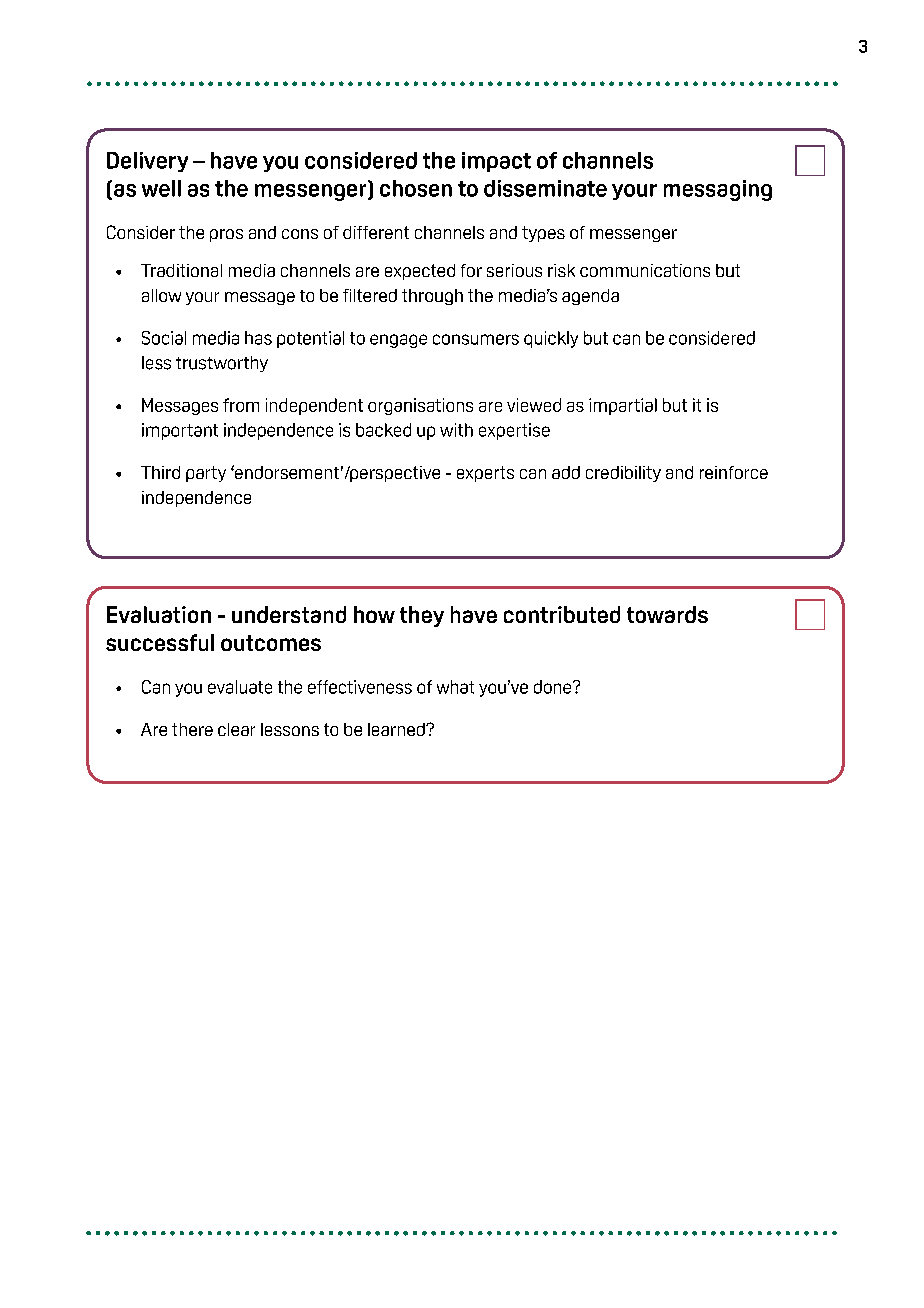  What do you see at coordinates (455, 687) in the screenshot?
I see `what` at bounding box center [455, 687].
